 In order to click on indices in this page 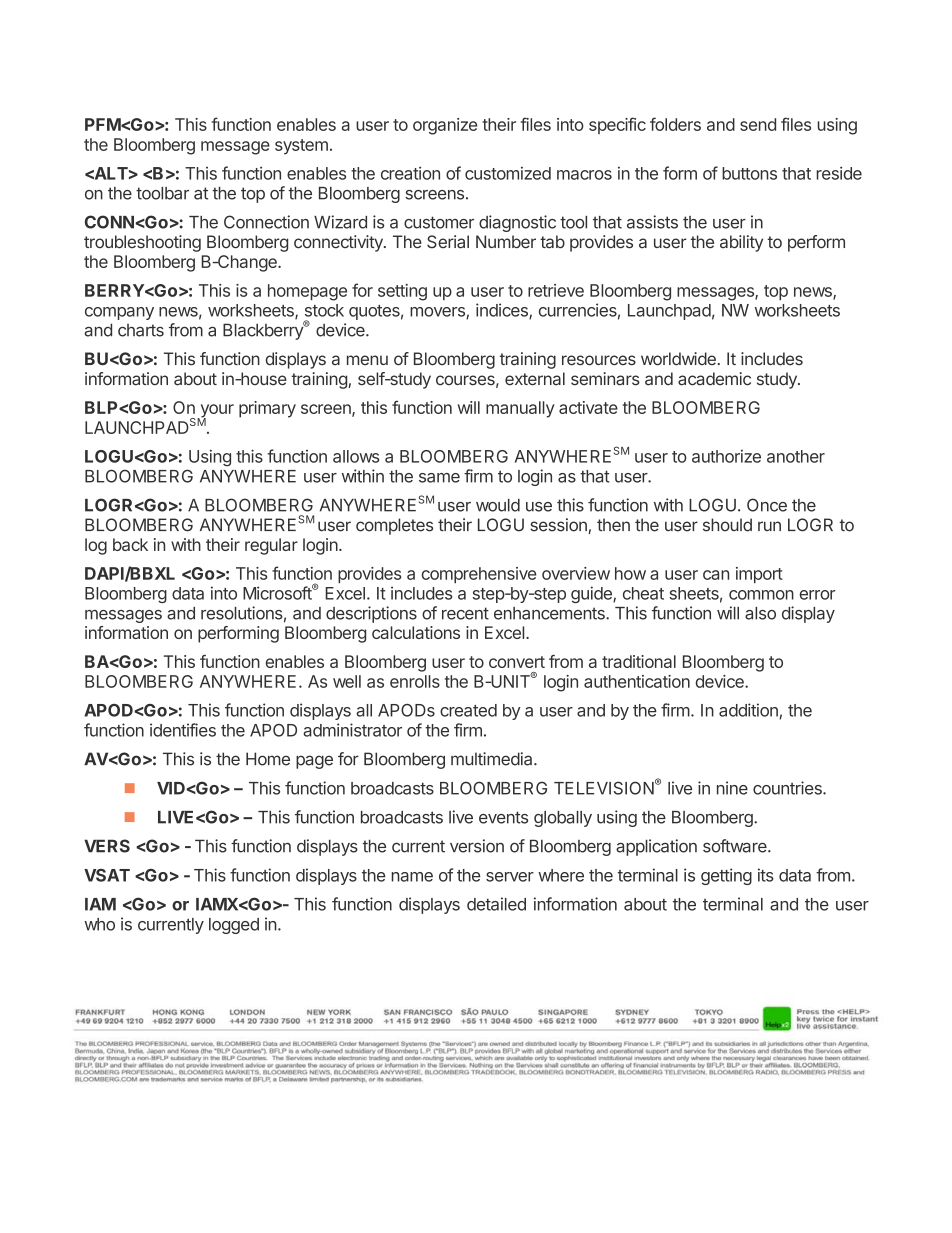, I will do `click(503, 311)`.
